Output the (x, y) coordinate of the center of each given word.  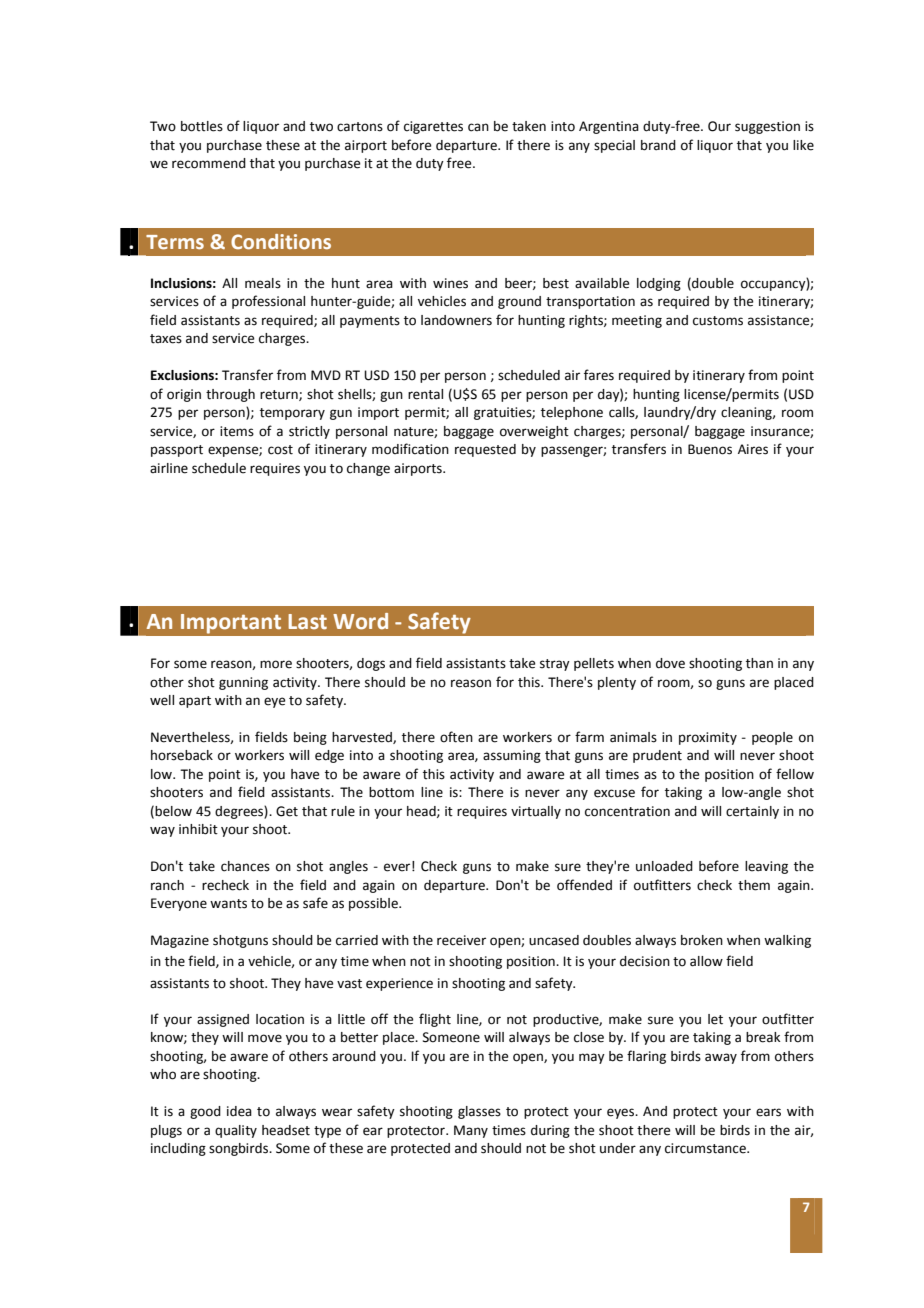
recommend (209, 163)
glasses (479, 1112)
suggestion (767, 127)
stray (555, 665)
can (478, 127)
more (276, 664)
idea (239, 1111)
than (759, 663)
